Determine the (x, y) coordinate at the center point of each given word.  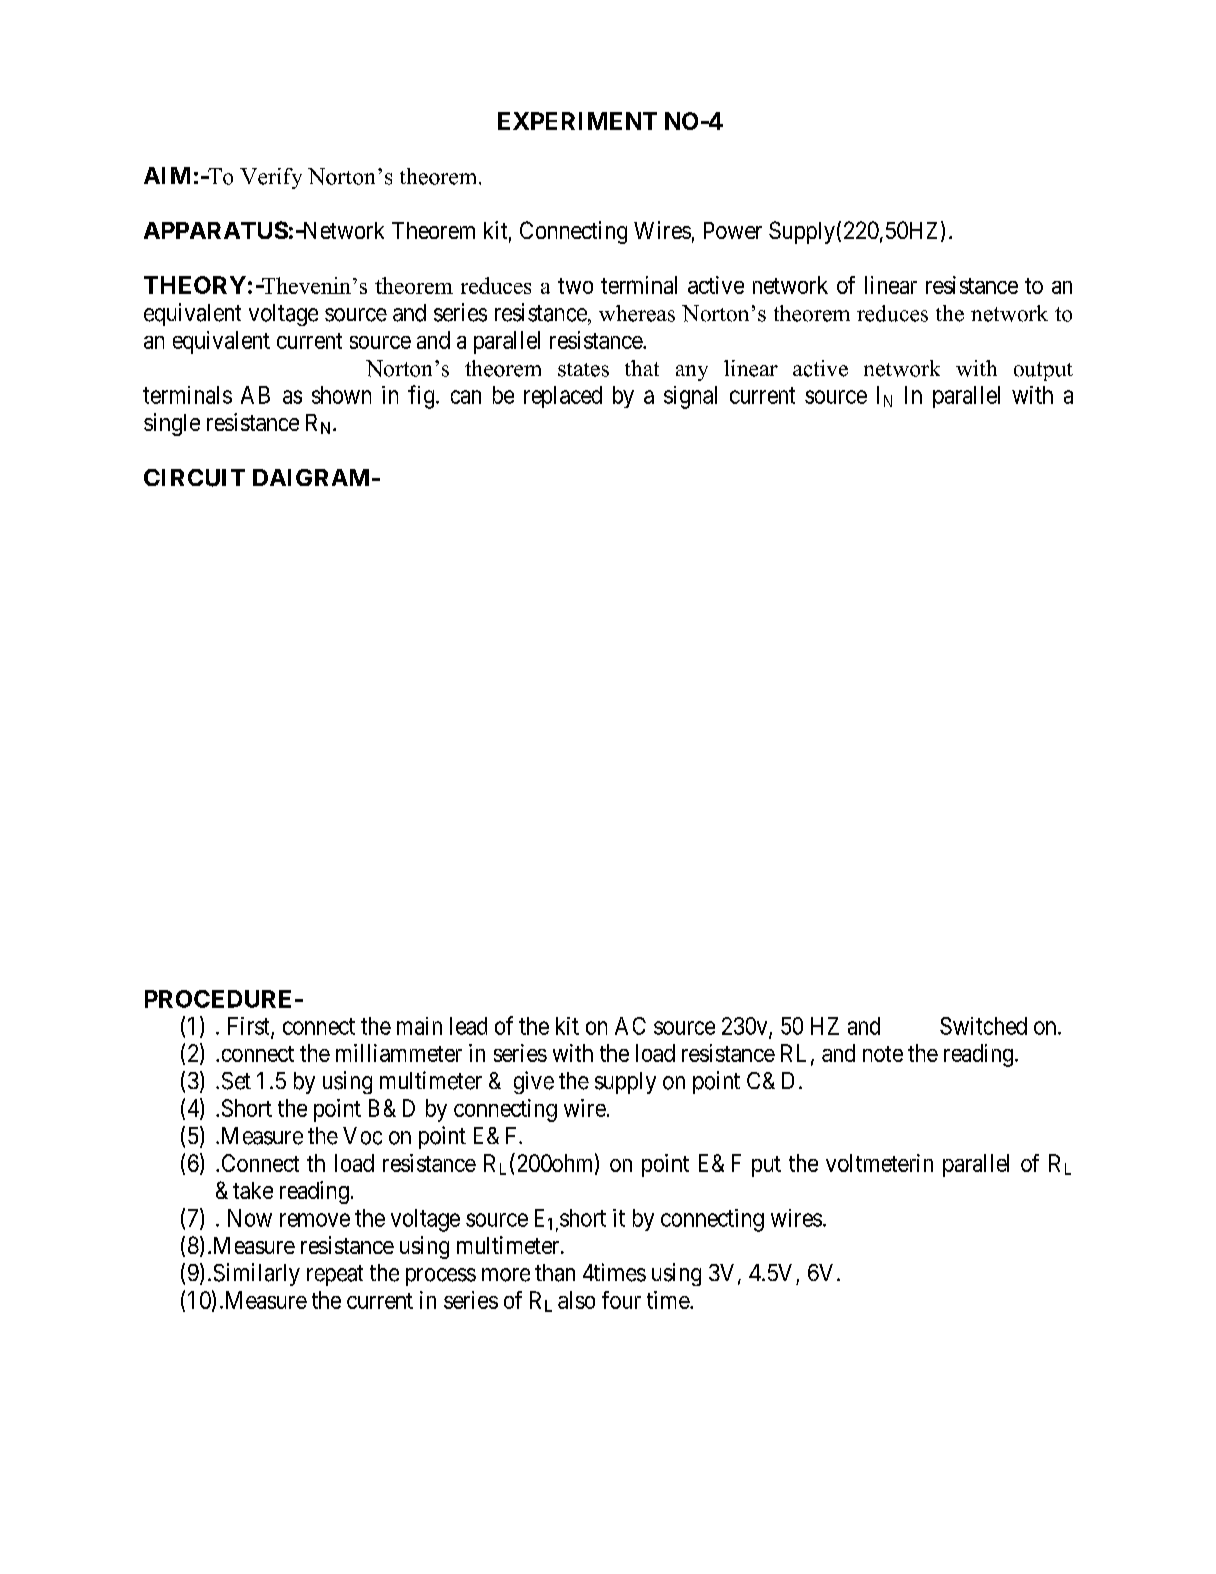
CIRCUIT (194, 478)
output (1043, 371)
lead (468, 1026)
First (250, 1027)
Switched (983, 1026)
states (583, 370)
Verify (271, 178)
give (534, 1082)
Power (733, 230)
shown (341, 395)
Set (236, 1081)
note (883, 1054)
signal (690, 397)
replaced (563, 397)
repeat (335, 1275)
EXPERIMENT (577, 121)
